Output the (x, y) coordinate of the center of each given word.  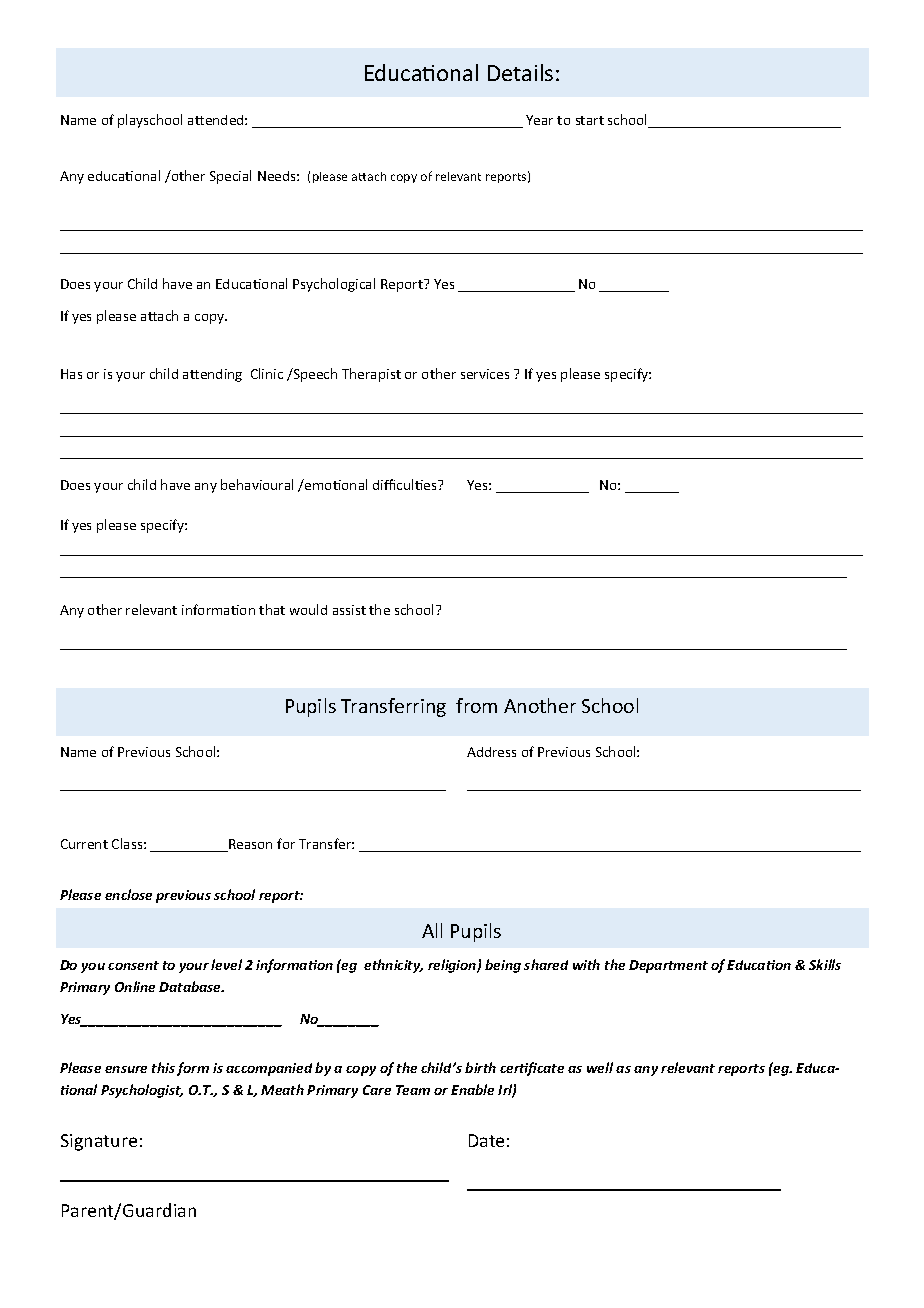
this (163, 1067)
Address (491, 752)
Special (230, 177)
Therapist (371, 375)
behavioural (257, 484)
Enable (472, 1089)
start (590, 120)
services (485, 374)
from (476, 705)
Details (520, 72)
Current (84, 844)
